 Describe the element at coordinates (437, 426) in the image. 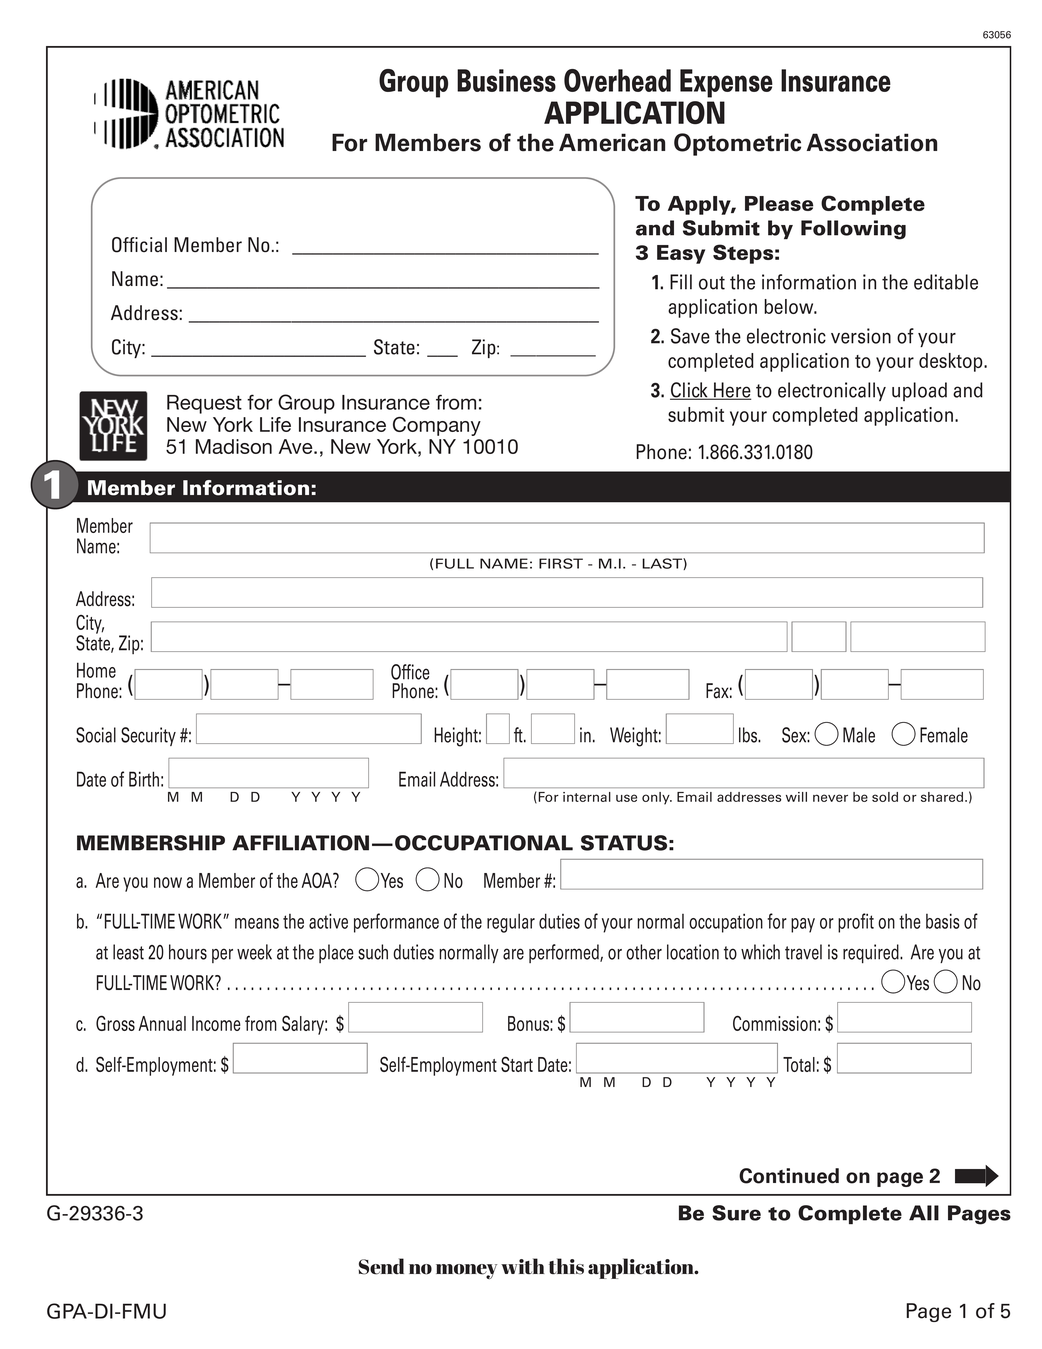

I see `Company` at that location.
